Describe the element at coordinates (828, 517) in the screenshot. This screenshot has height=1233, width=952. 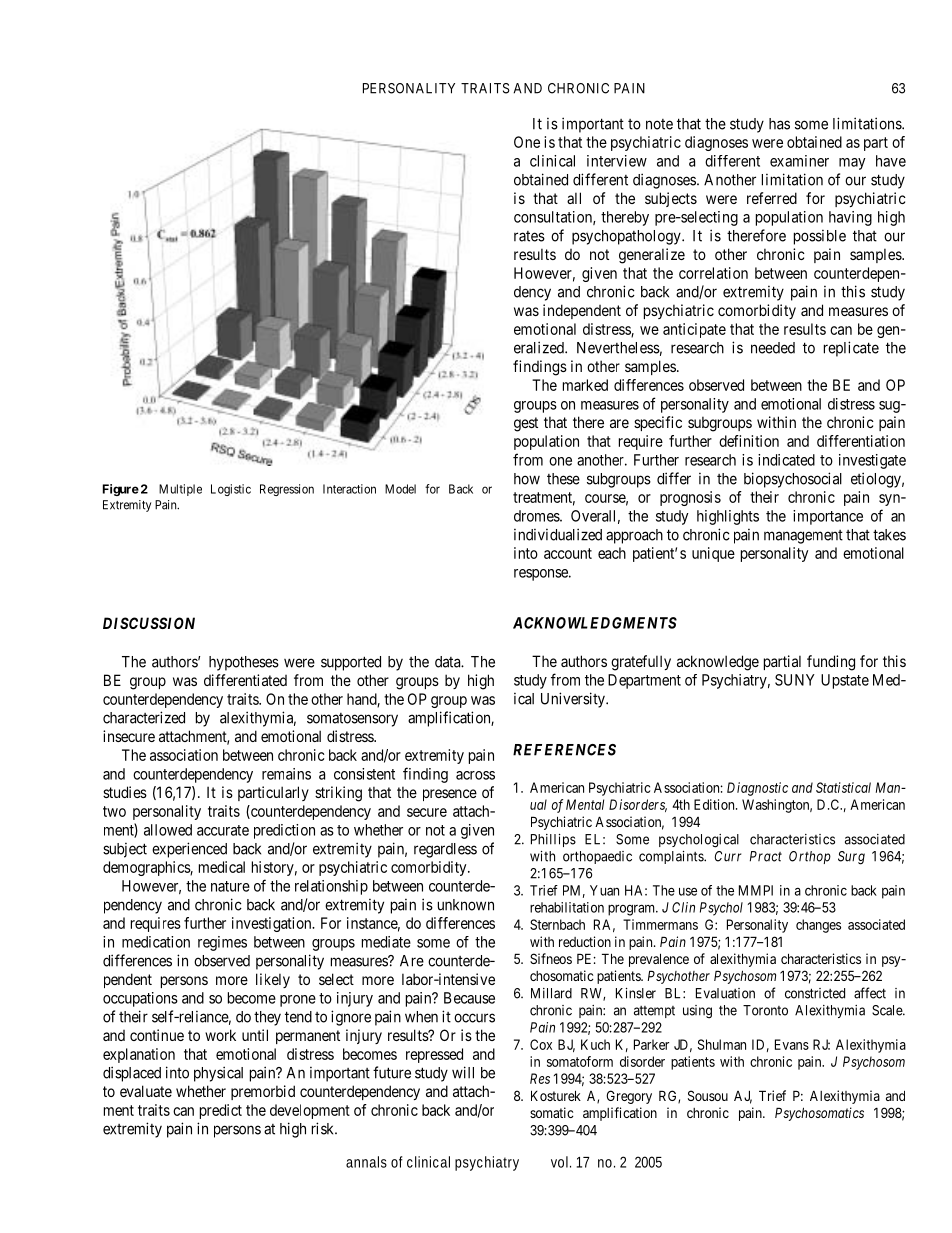
I see `importance` at that location.
